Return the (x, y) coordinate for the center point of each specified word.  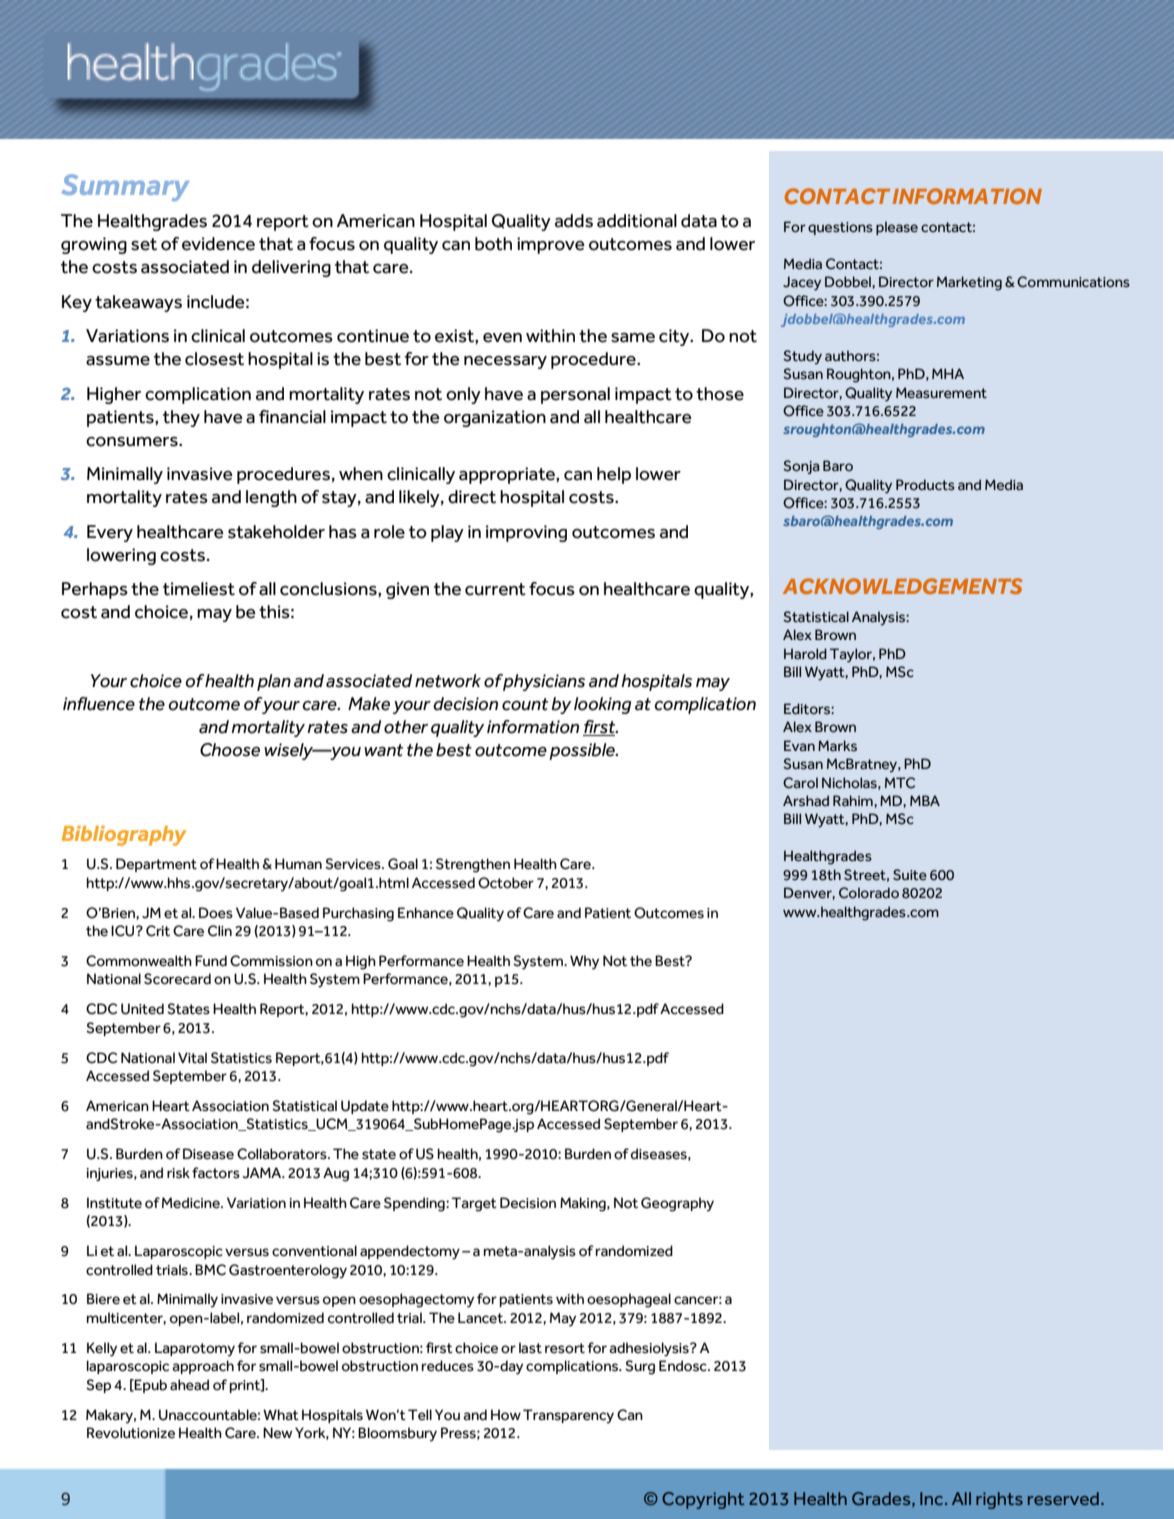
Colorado (869, 893)
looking (602, 705)
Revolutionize (131, 1433)
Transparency (568, 1416)
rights (999, 1500)
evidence (218, 244)
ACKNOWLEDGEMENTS (903, 586)
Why (584, 962)
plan (274, 682)
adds (574, 221)
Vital (192, 1057)
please (897, 228)
